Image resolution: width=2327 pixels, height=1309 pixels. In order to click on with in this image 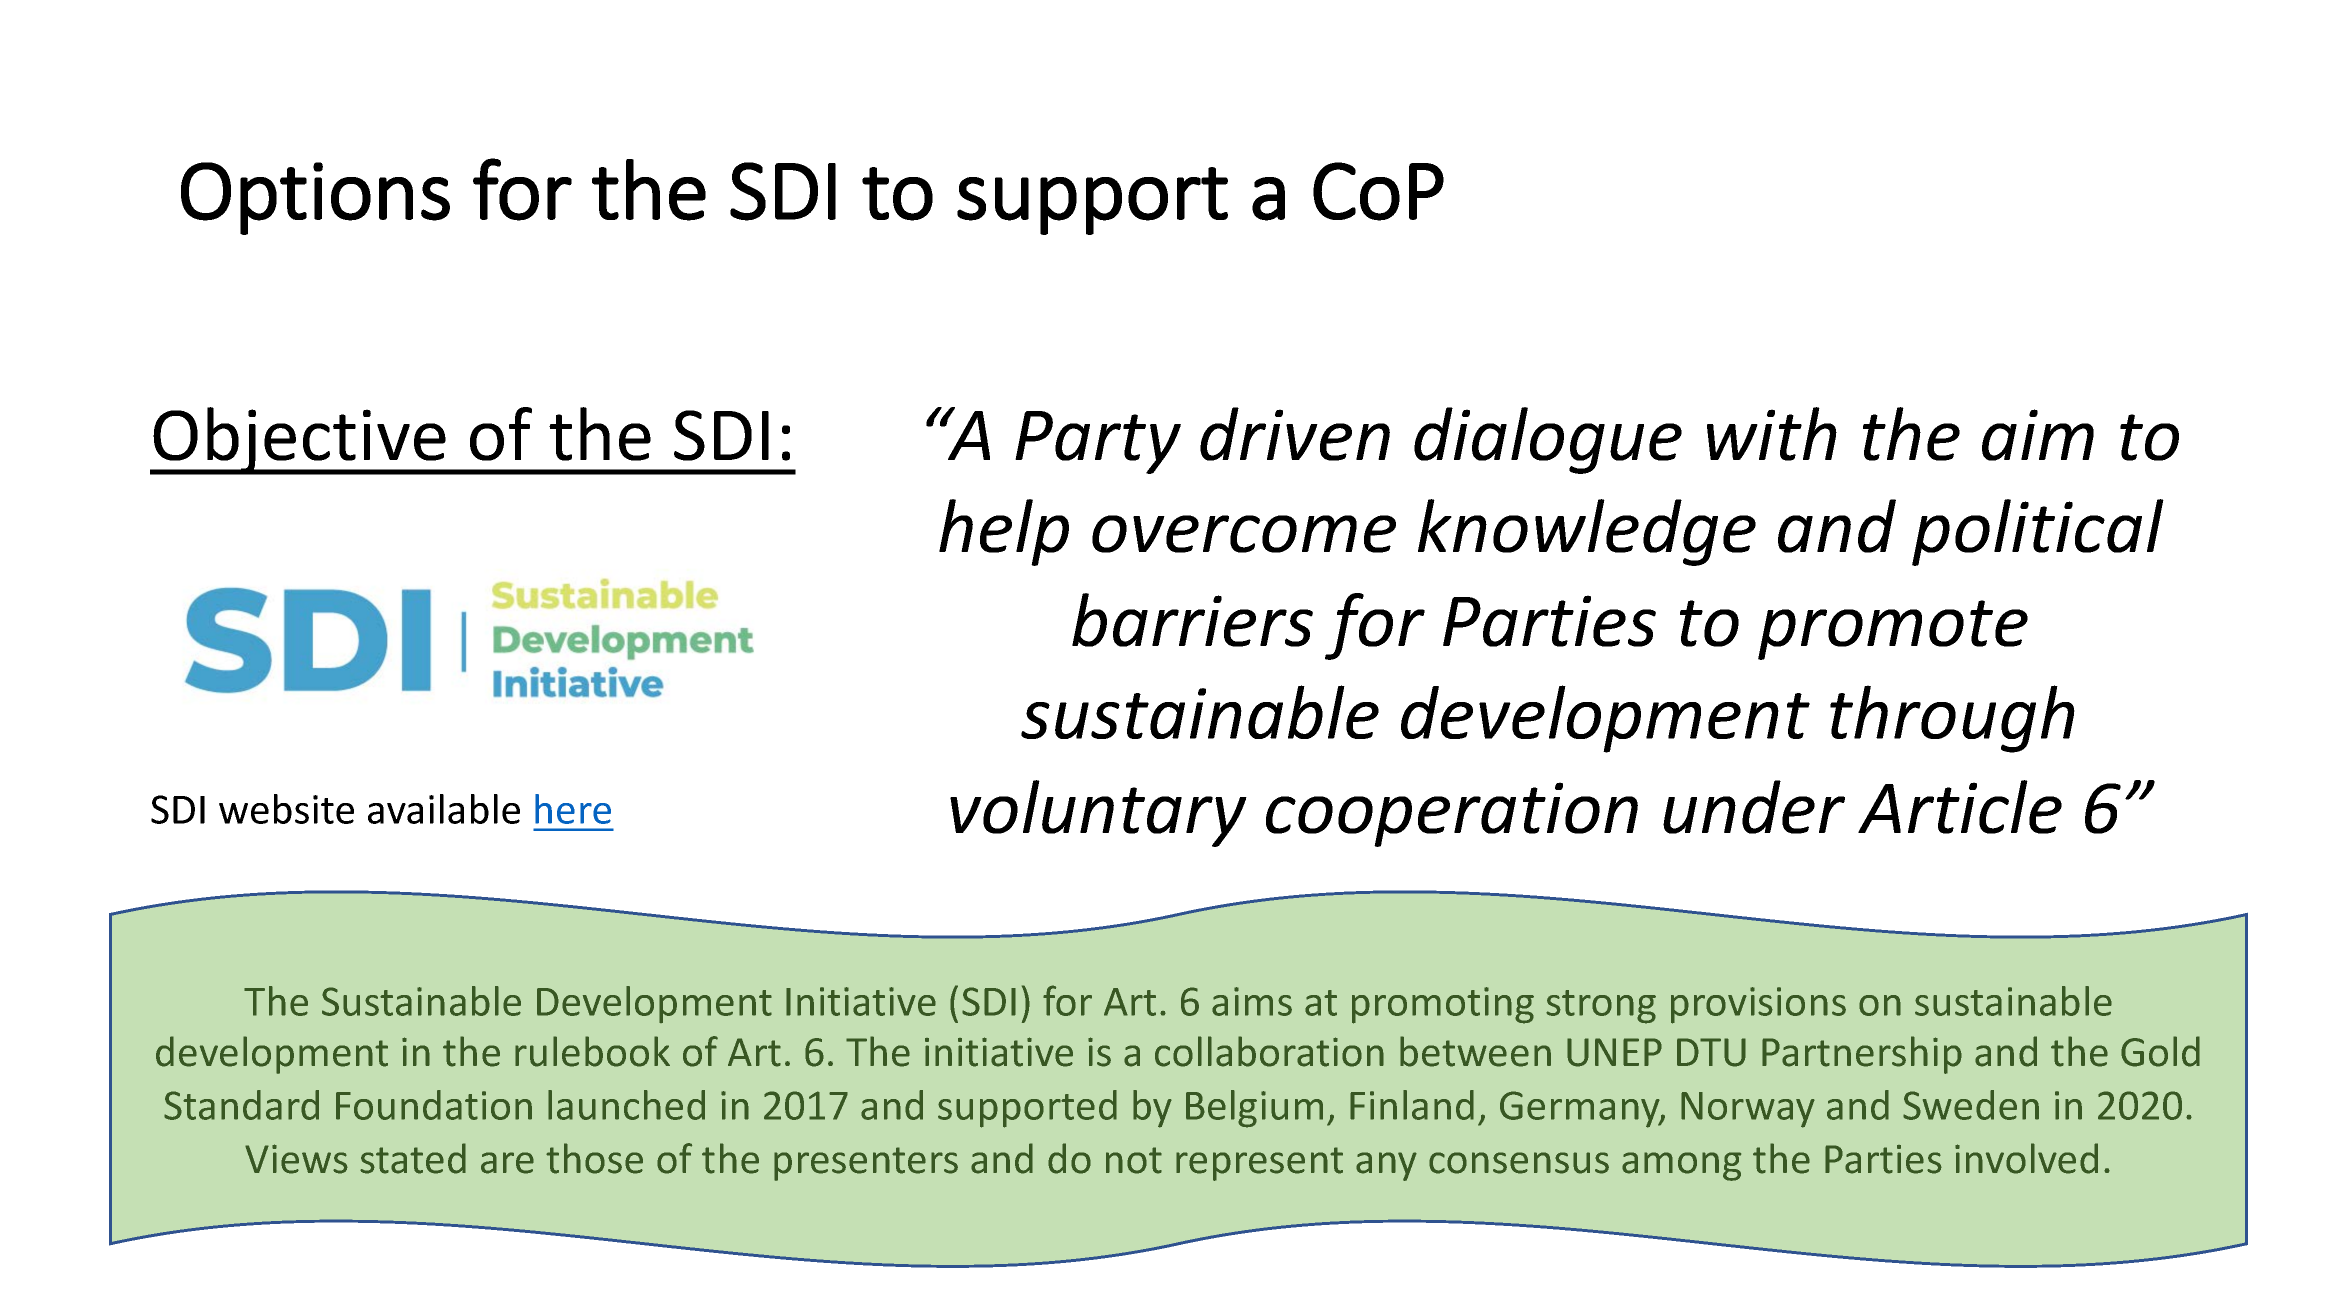, I will do `click(1772, 434)`.
